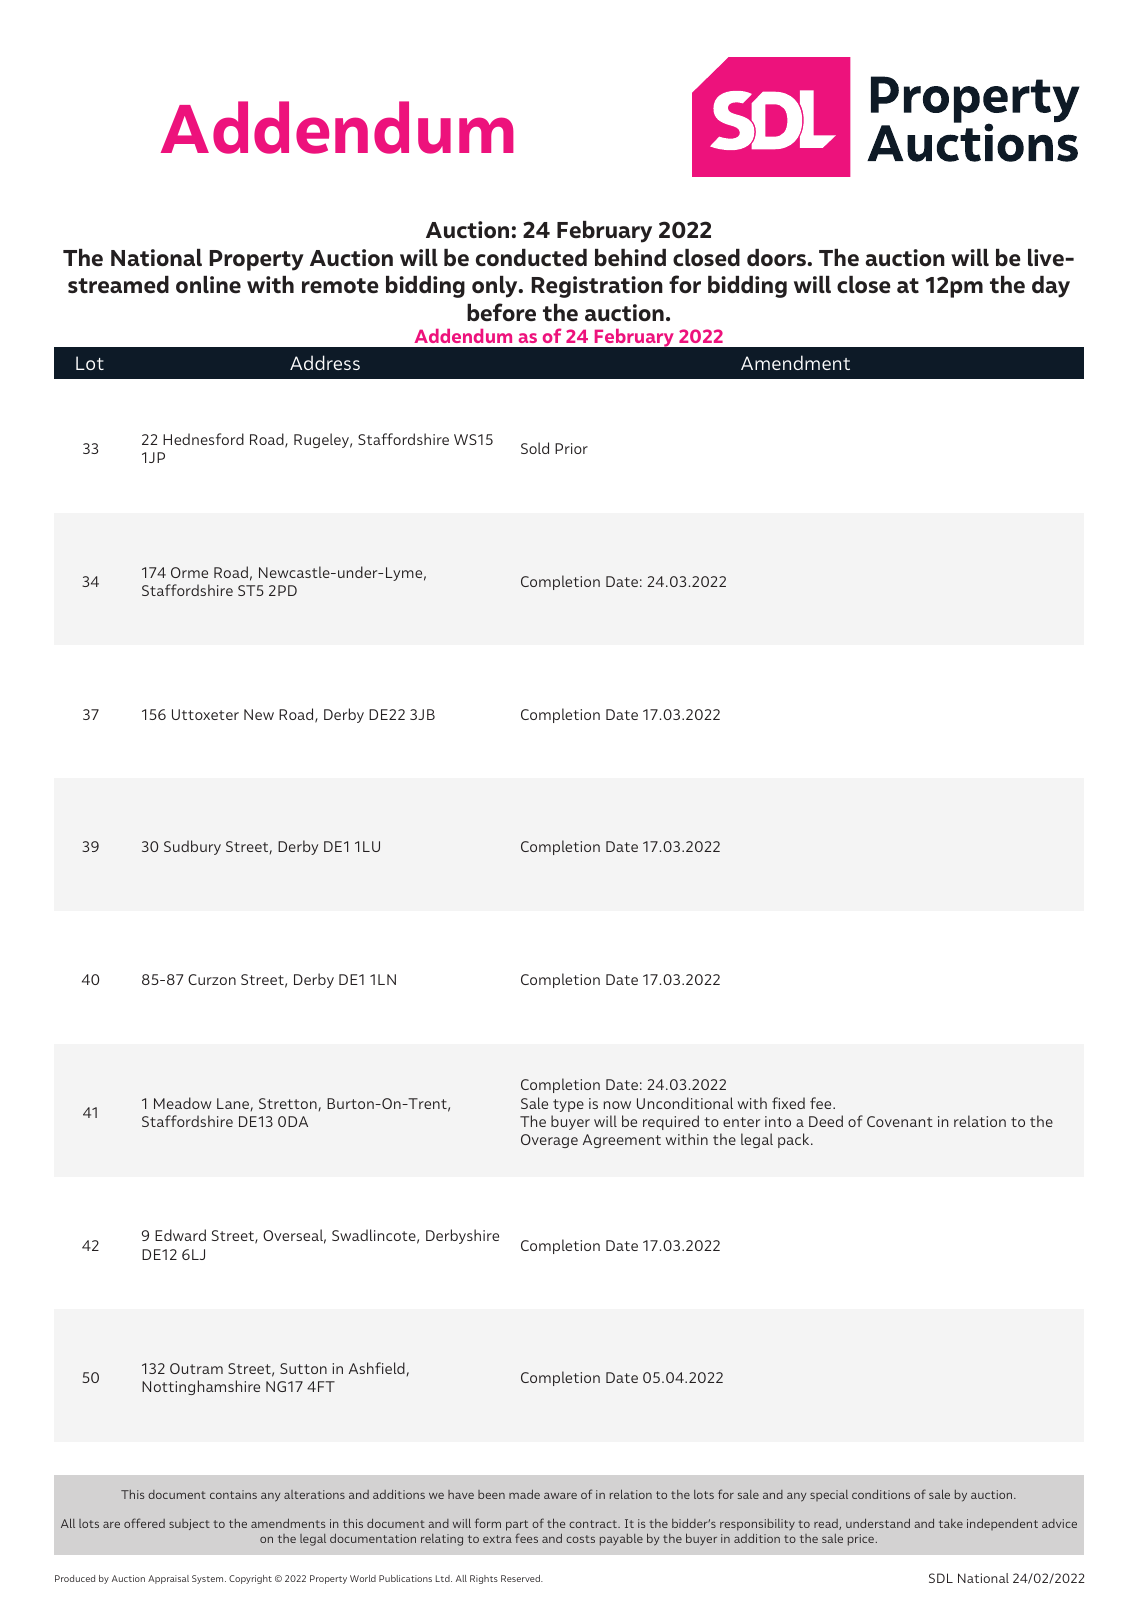 Image resolution: width=1138 pixels, height=1609 pixels. What do you see at coordinates (580, 1539) in the page?
I see `costs` at bounding box center [580, 1539].
